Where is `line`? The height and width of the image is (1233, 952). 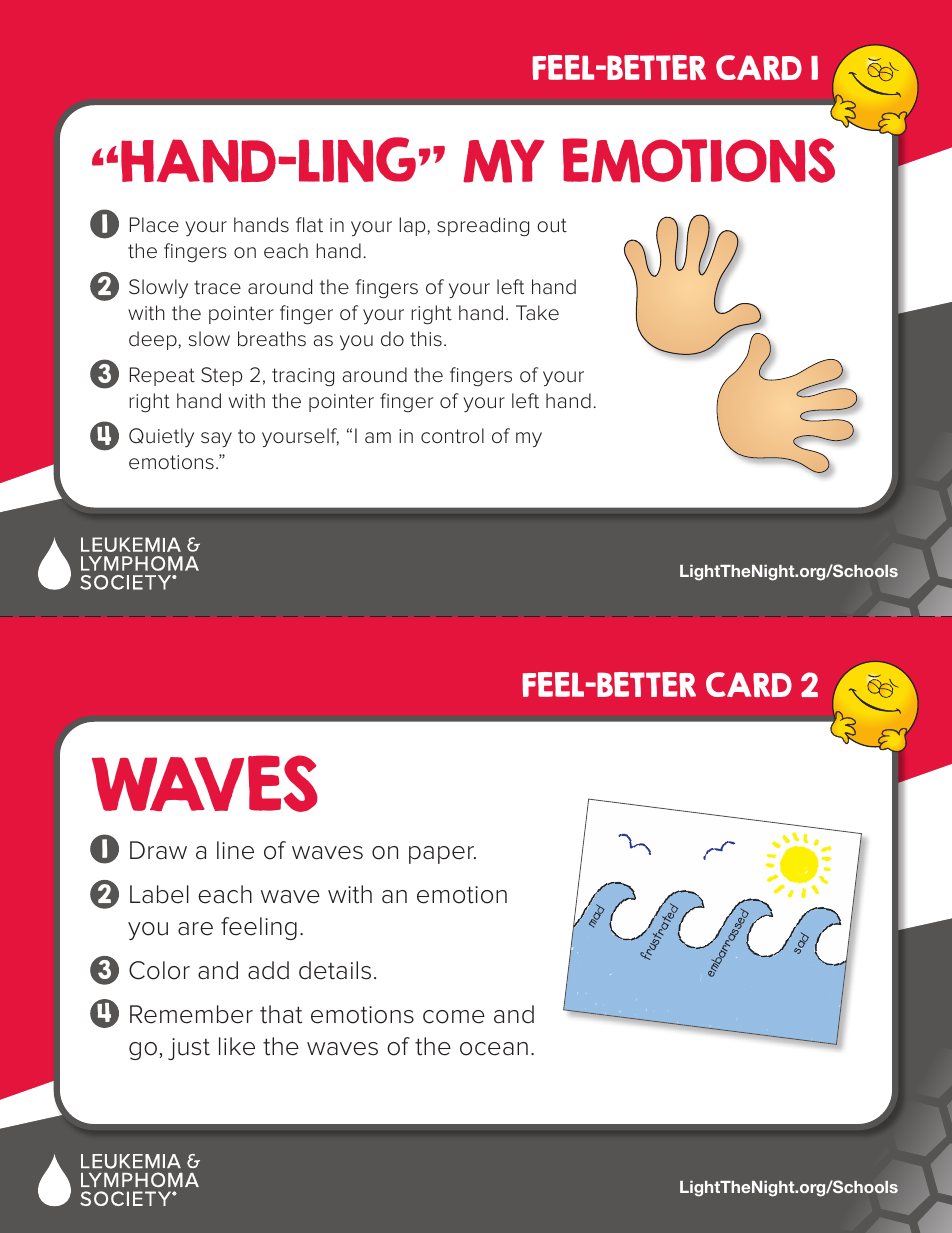 line is located at coordinates (235, 850).
